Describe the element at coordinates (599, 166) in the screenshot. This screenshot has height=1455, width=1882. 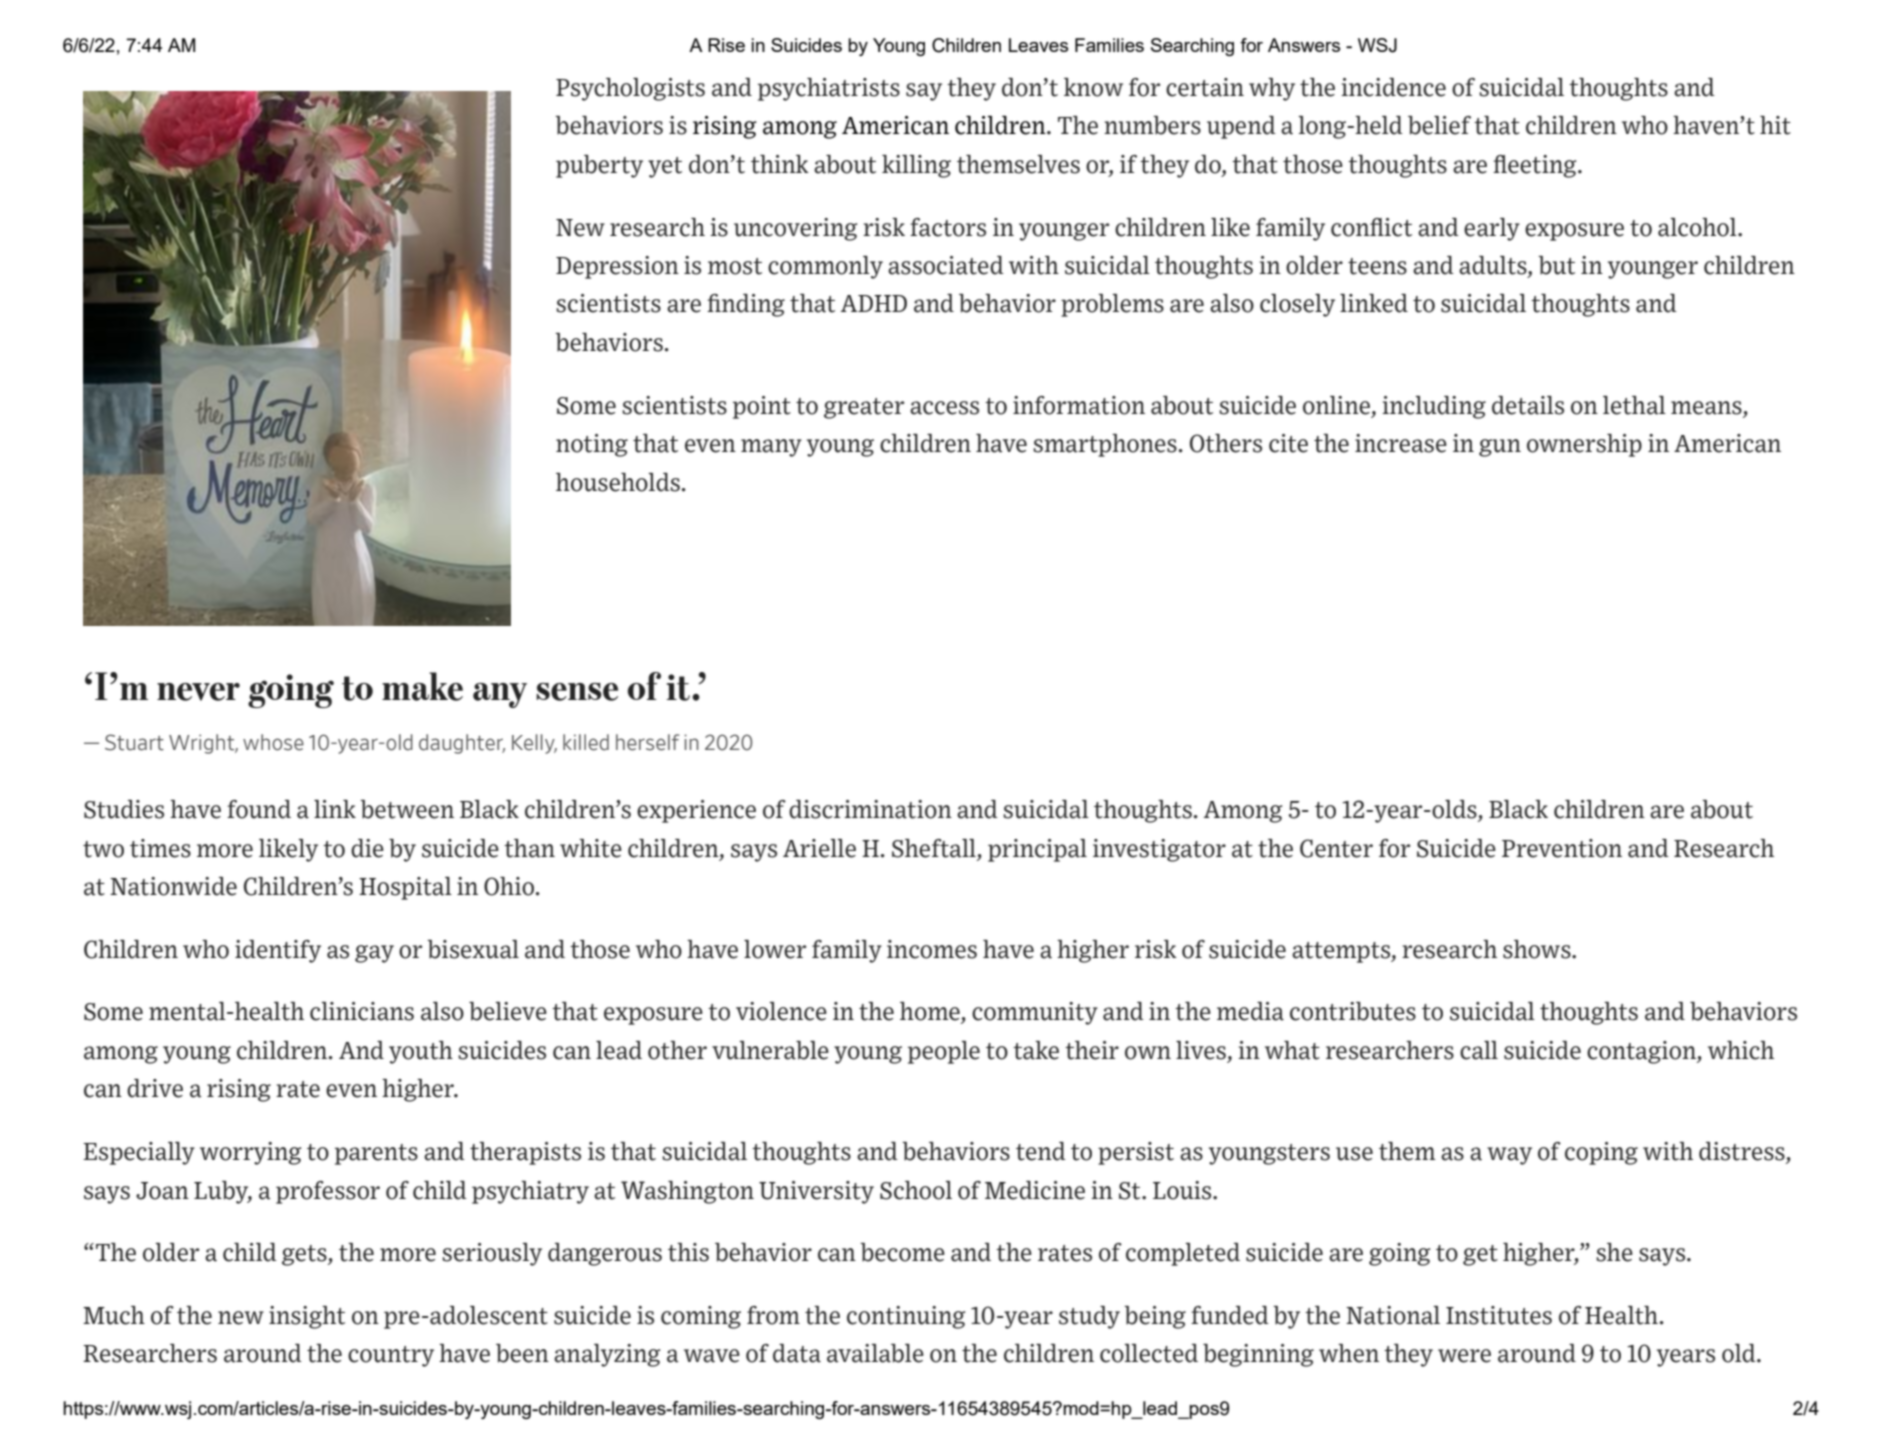
I see `puberty` at that location.
